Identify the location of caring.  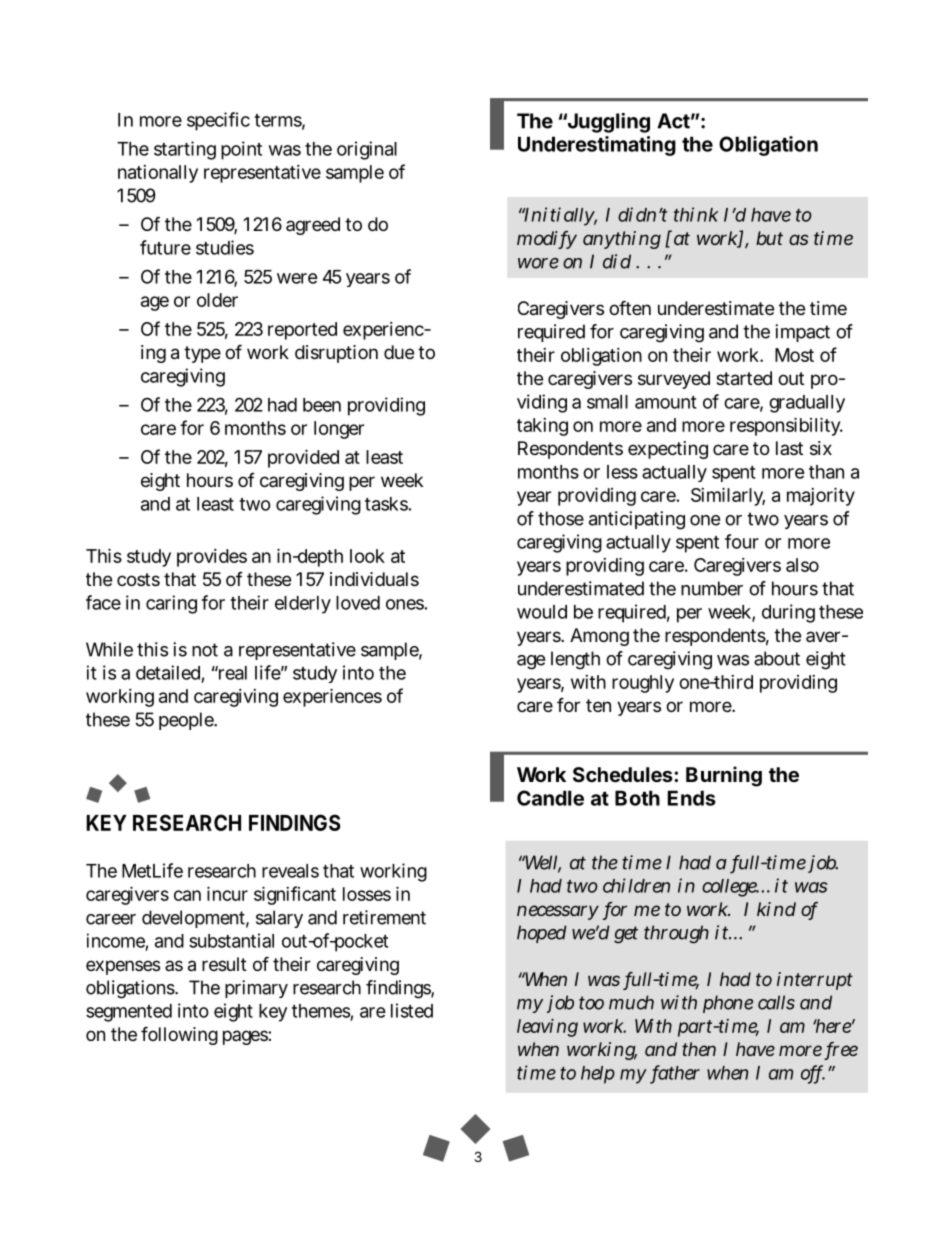
(171, 604).
